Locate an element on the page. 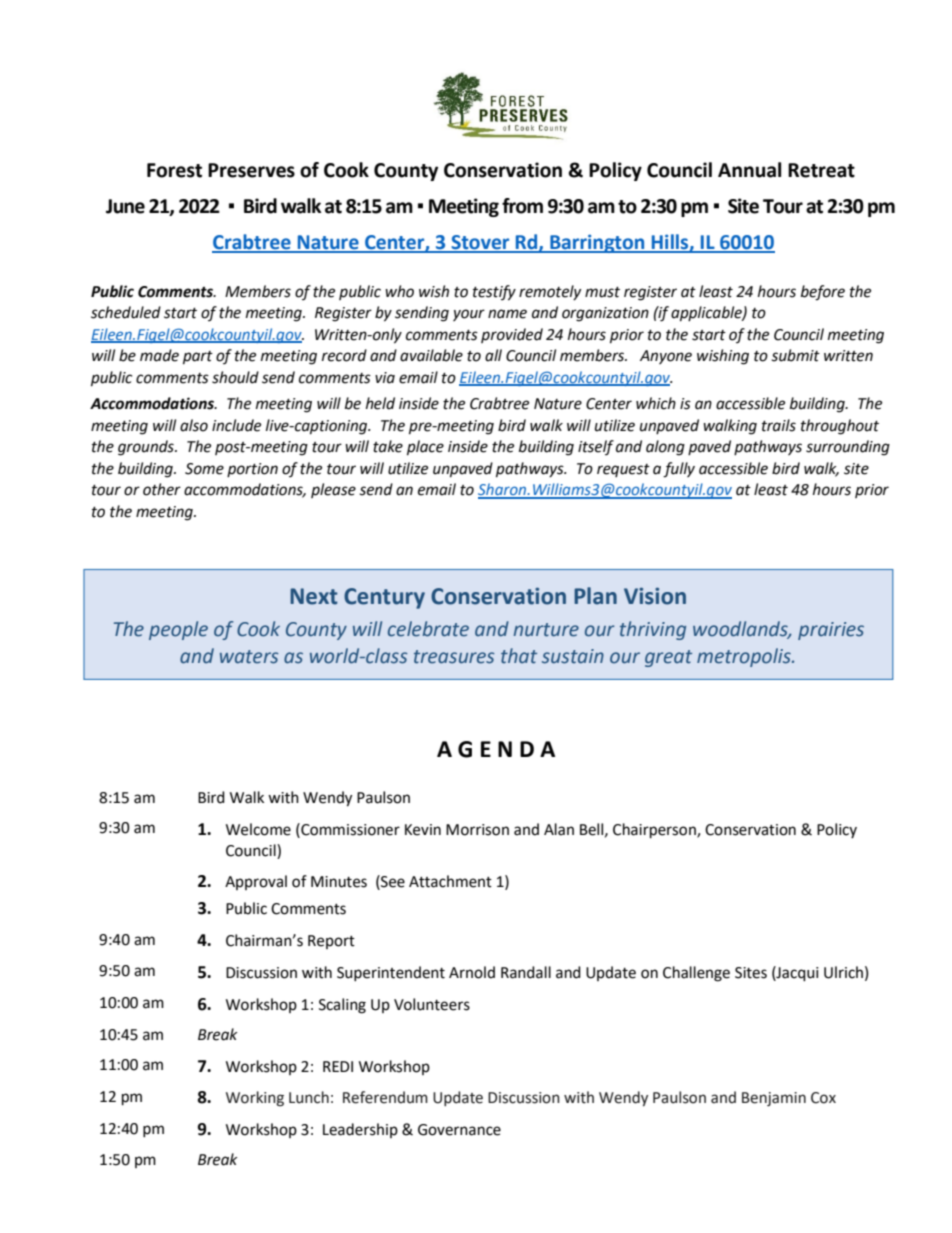  metropolis is located at coordinates (745, 657).
